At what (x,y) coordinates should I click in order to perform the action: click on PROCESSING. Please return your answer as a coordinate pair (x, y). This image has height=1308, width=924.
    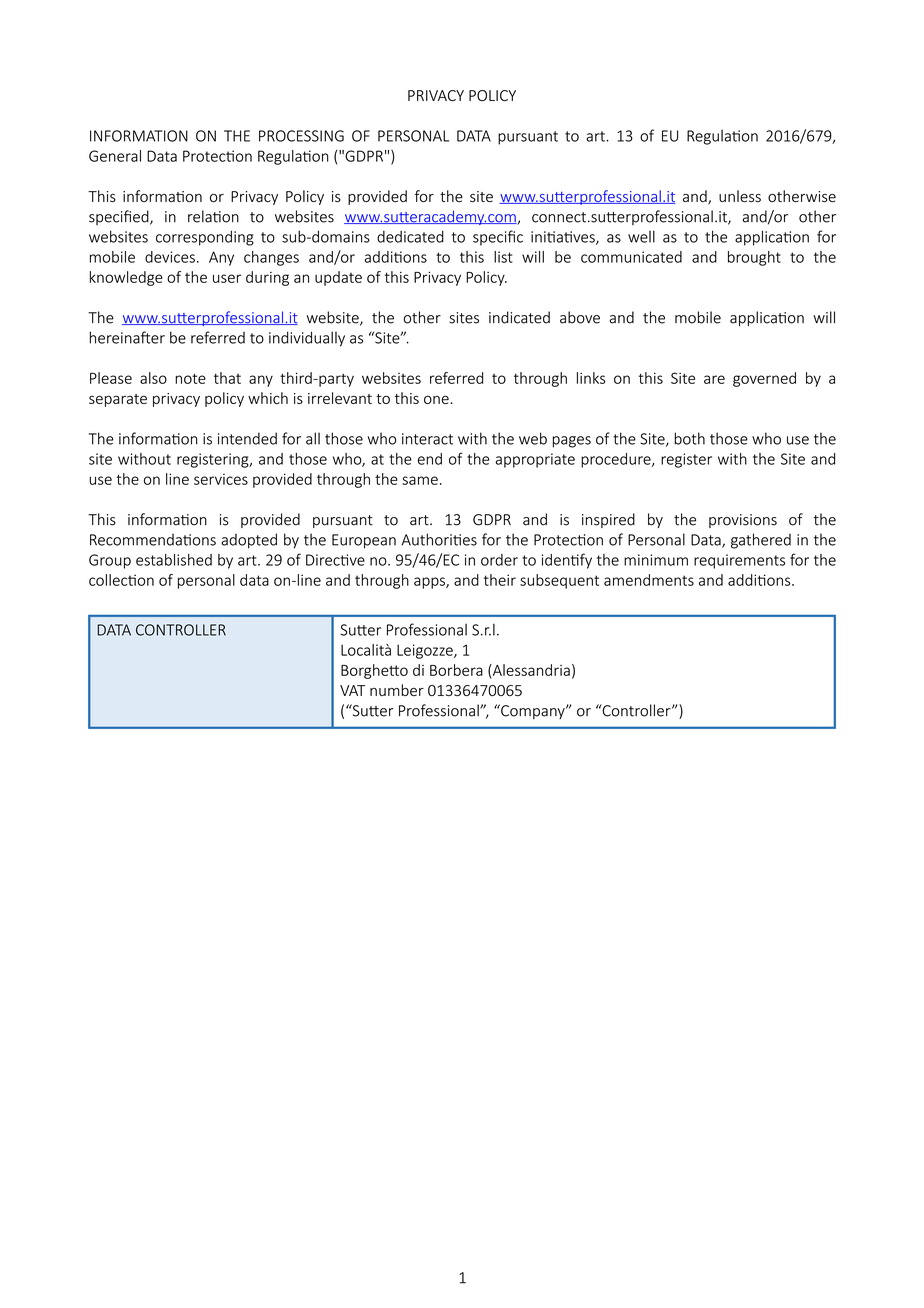
    Looking at the image, I should click on (301, 136).
